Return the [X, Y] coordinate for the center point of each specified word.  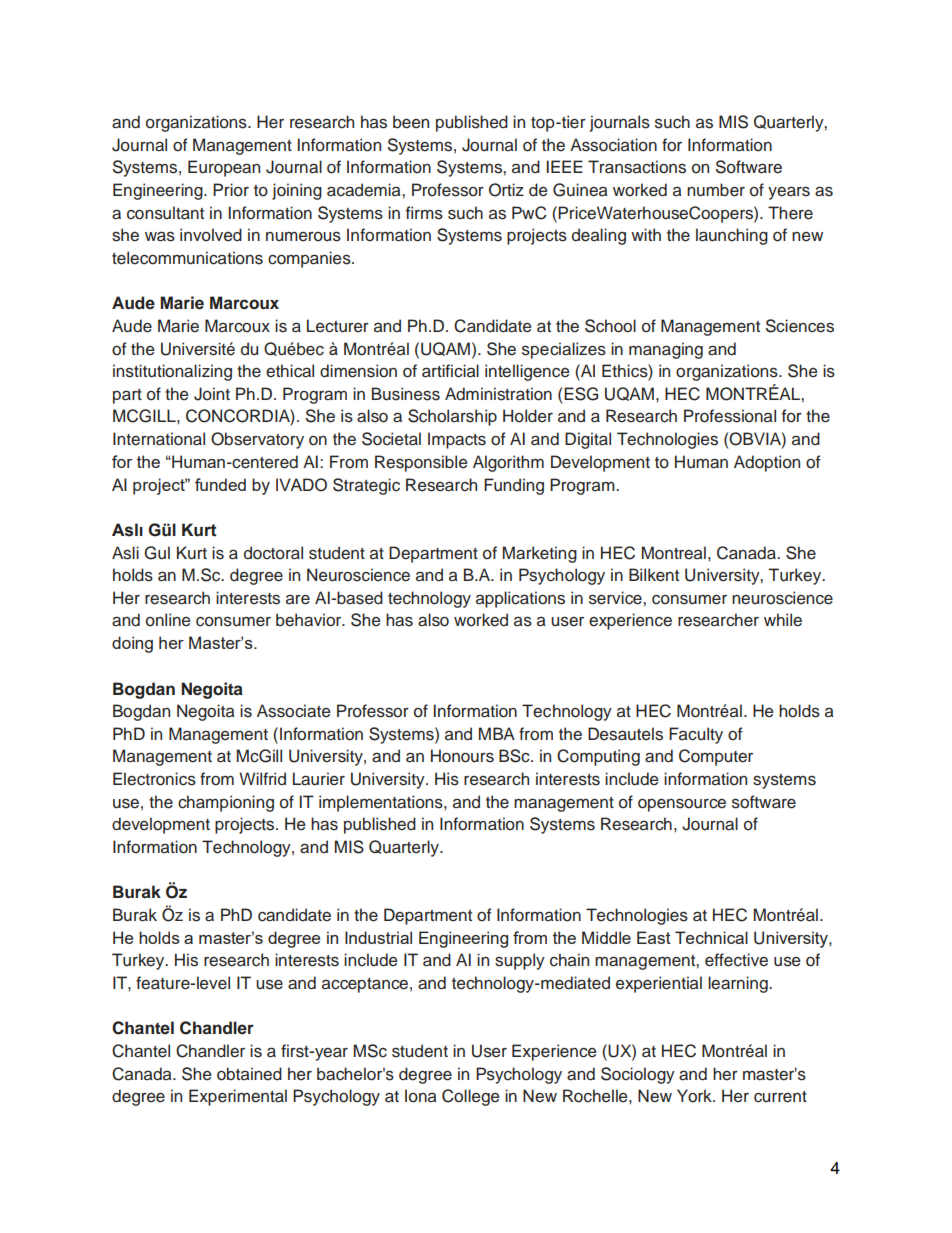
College [470, 1097]
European [224, 168]
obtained [249, 1074]
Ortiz [506, 190]
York [695, 1096]
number [716, 190]
